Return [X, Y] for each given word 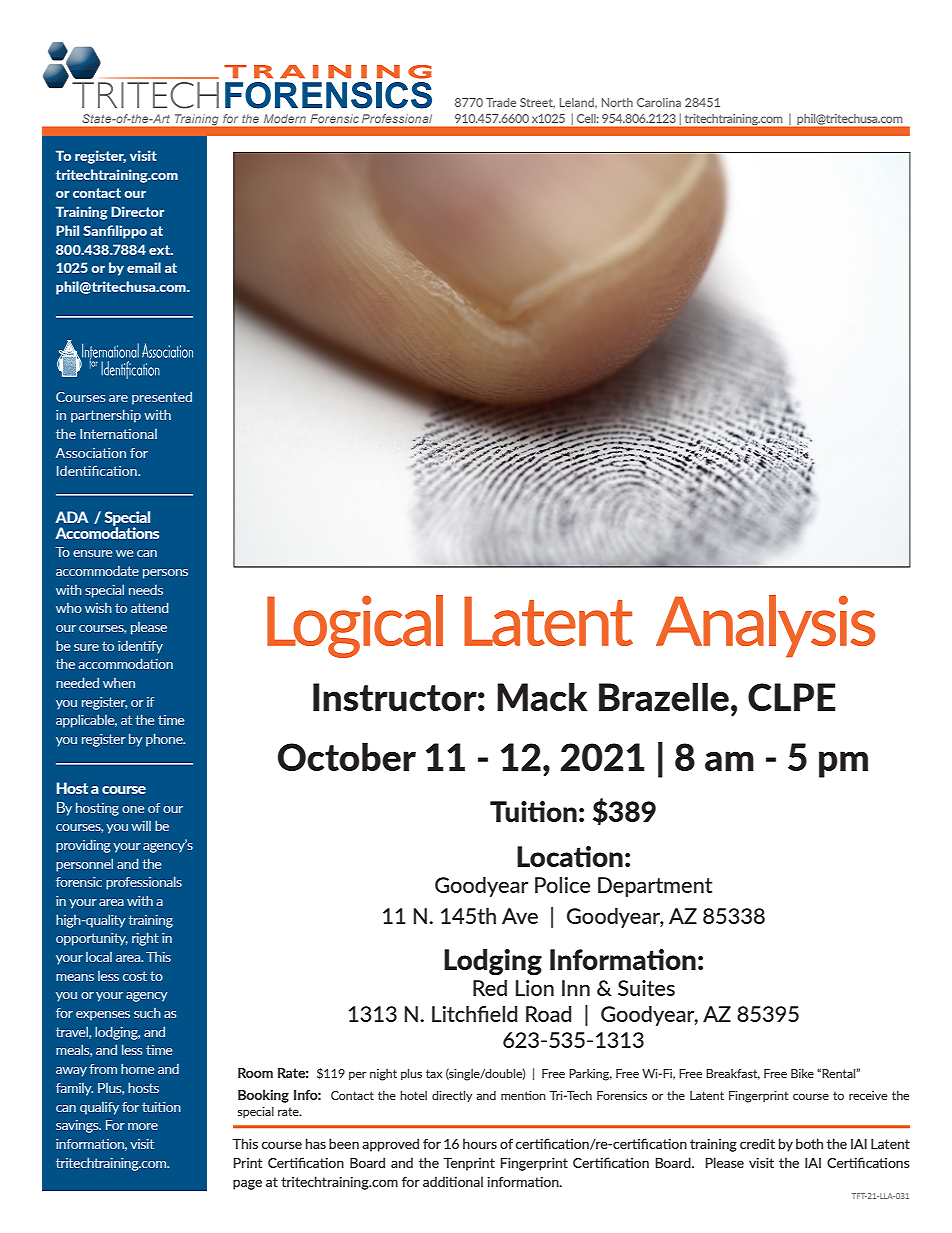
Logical [355, 626]
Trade [501, 102]
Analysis [766, 626]
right [145, 939]
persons [165, 574]
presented [162, 398]
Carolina [659, 102]
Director [138, 211]
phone [165, 740]
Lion [535, 988]
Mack [542, 697]
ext [160, 250]
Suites [646, 988]
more [143, 1126]
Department [655, 887]
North [617, 102]
